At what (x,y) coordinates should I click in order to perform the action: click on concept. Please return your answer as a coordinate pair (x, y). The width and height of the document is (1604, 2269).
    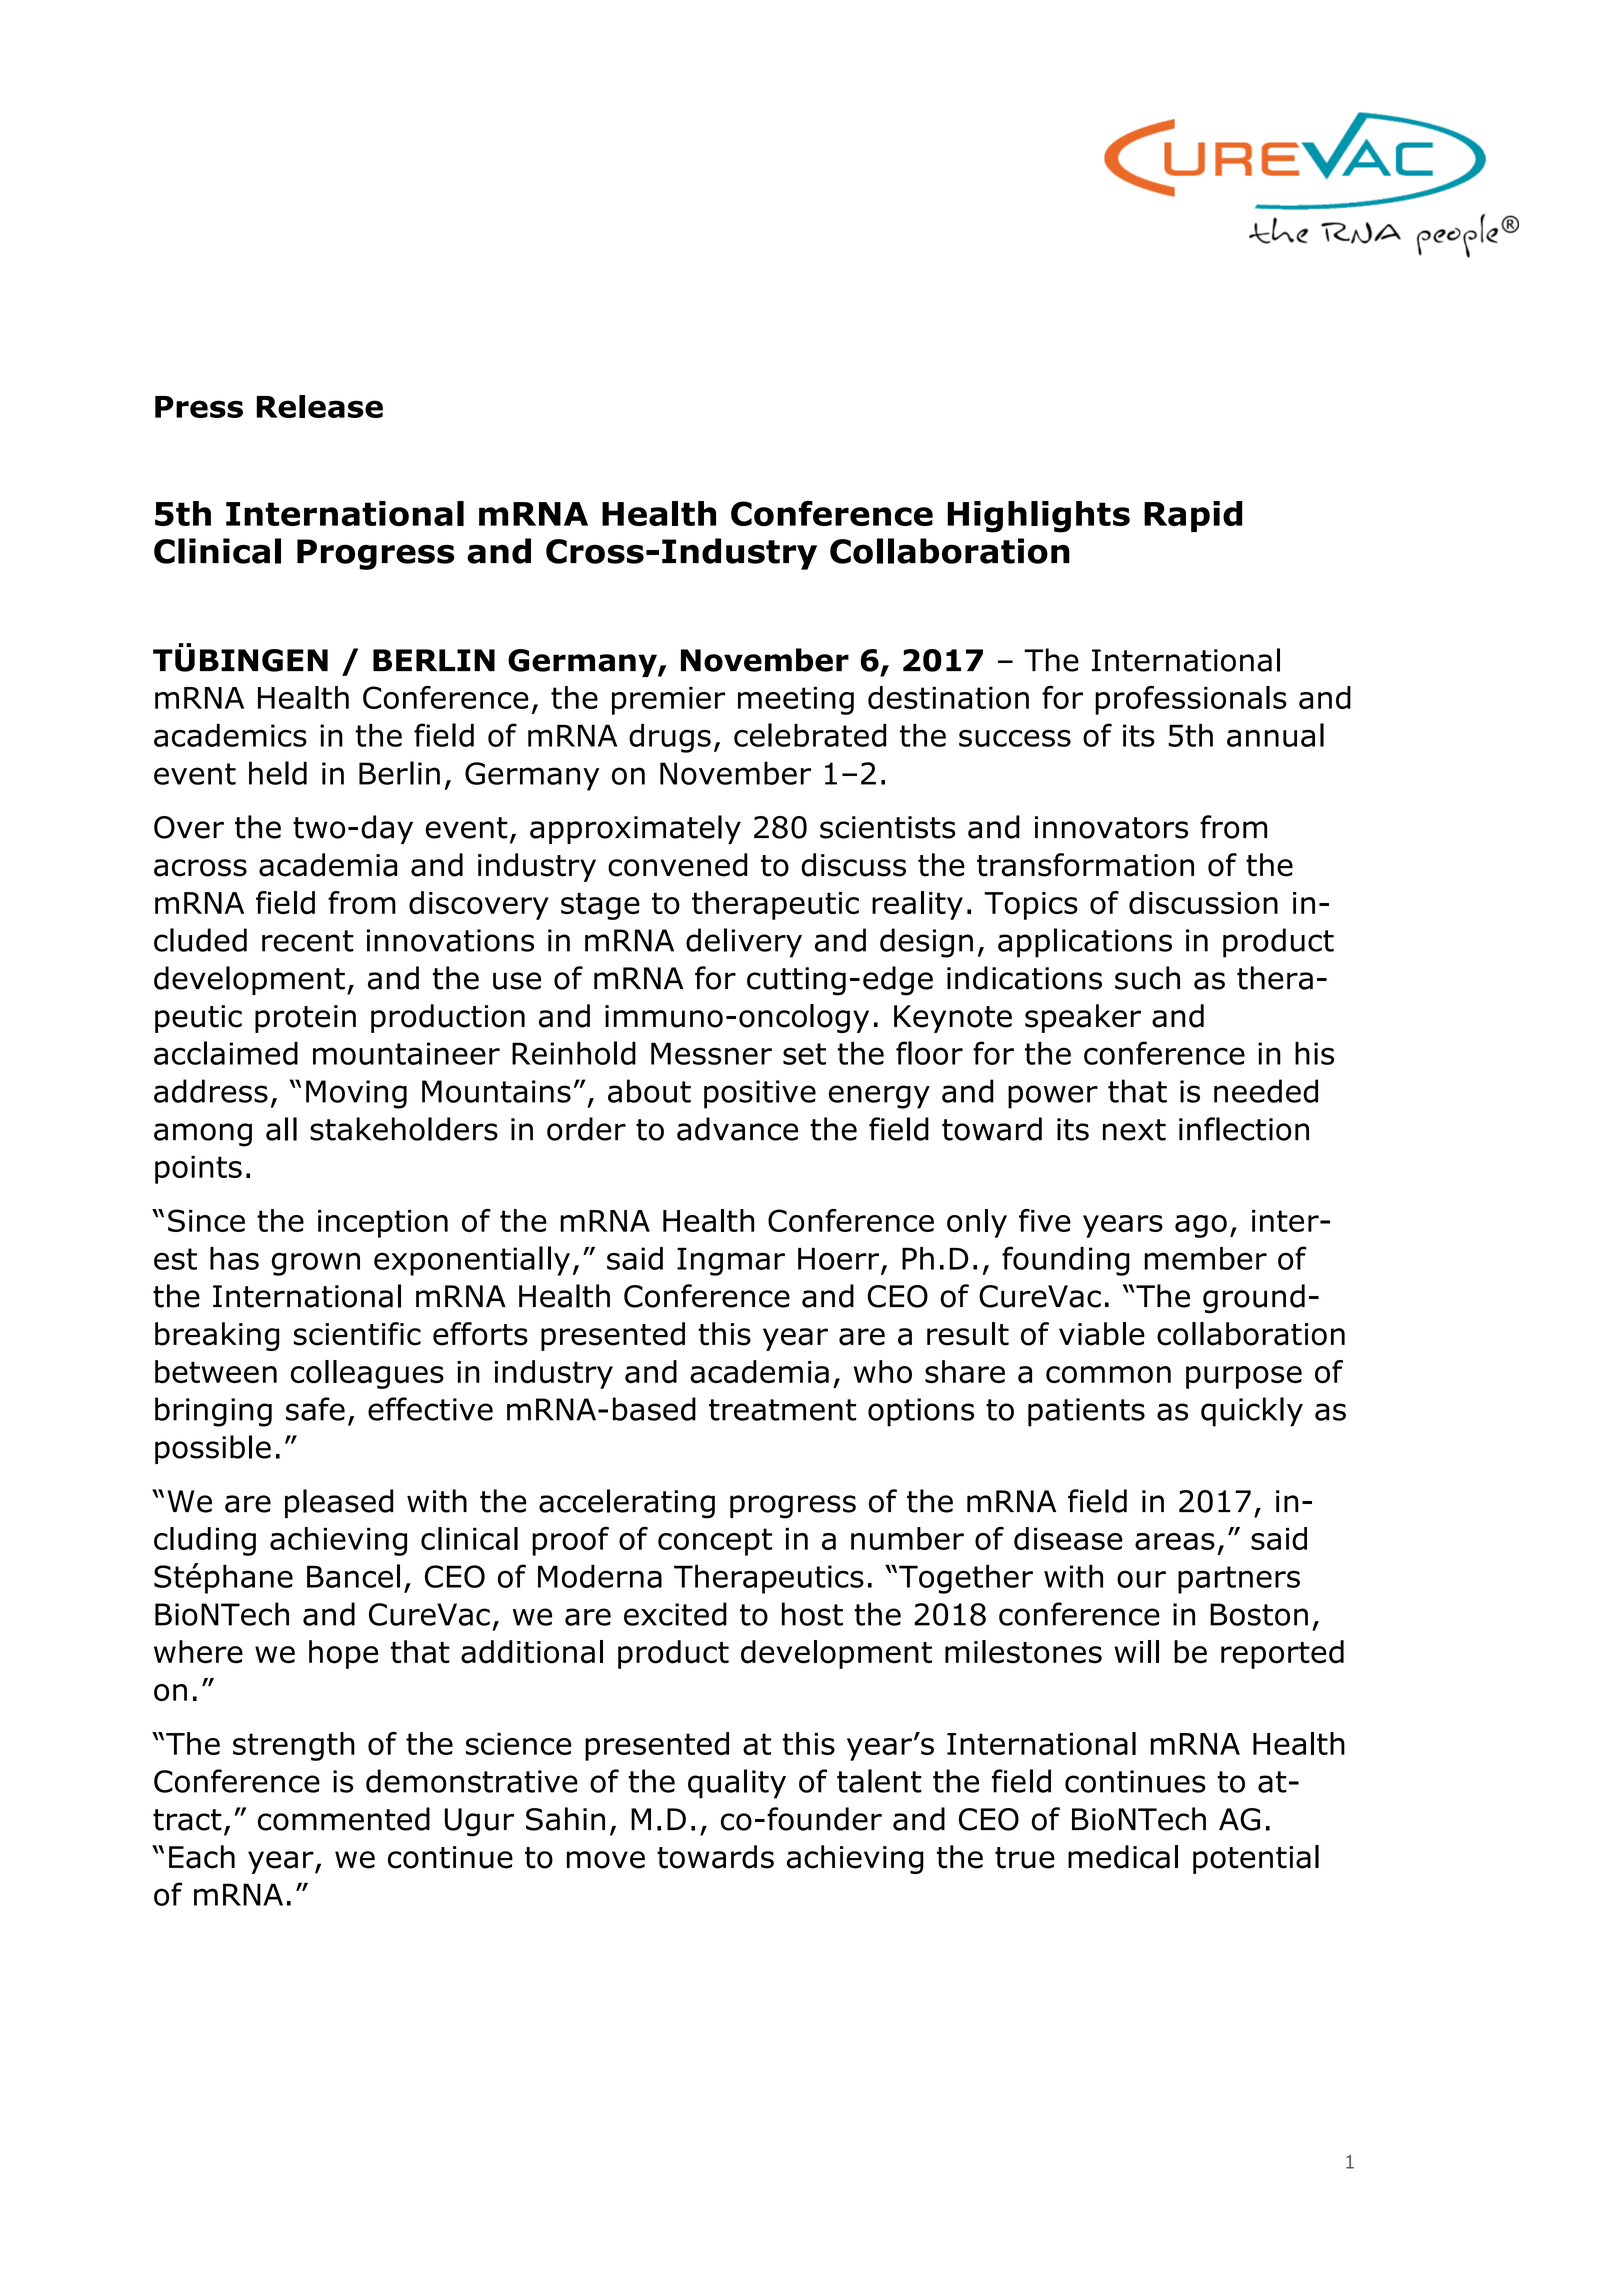
    Looking at the image, I should click on (715, 1542).
